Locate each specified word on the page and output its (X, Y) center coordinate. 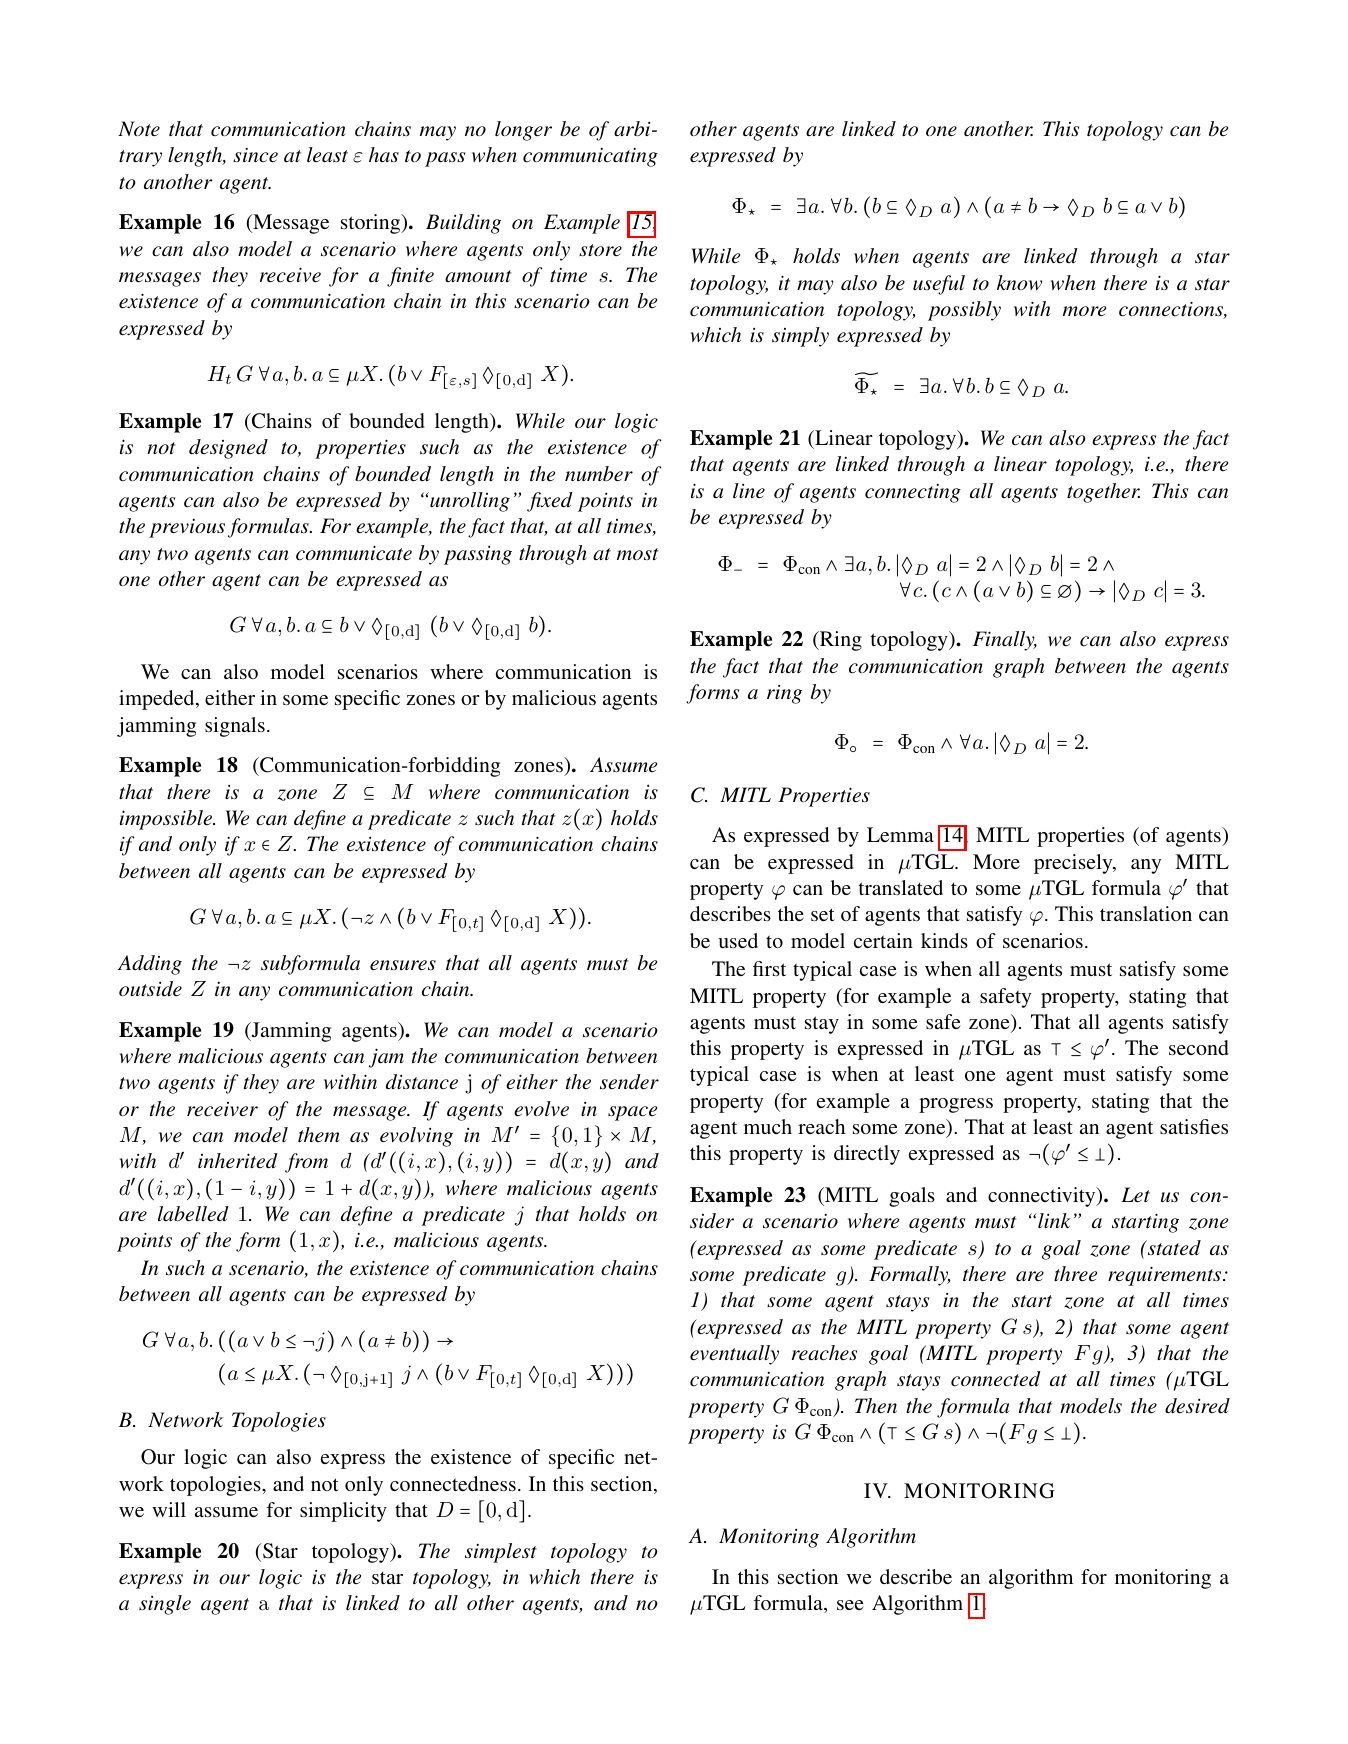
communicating (590, 157)
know (1019, 282)
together (1103, 493)
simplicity (343, 1512)
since (255, 155)
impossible (167, 820)
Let (1135, 1195)
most (637, 554)
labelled (193, 1214)
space (632, 1113)
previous (187, 528)
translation (1146, 913)
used (738, 940)
